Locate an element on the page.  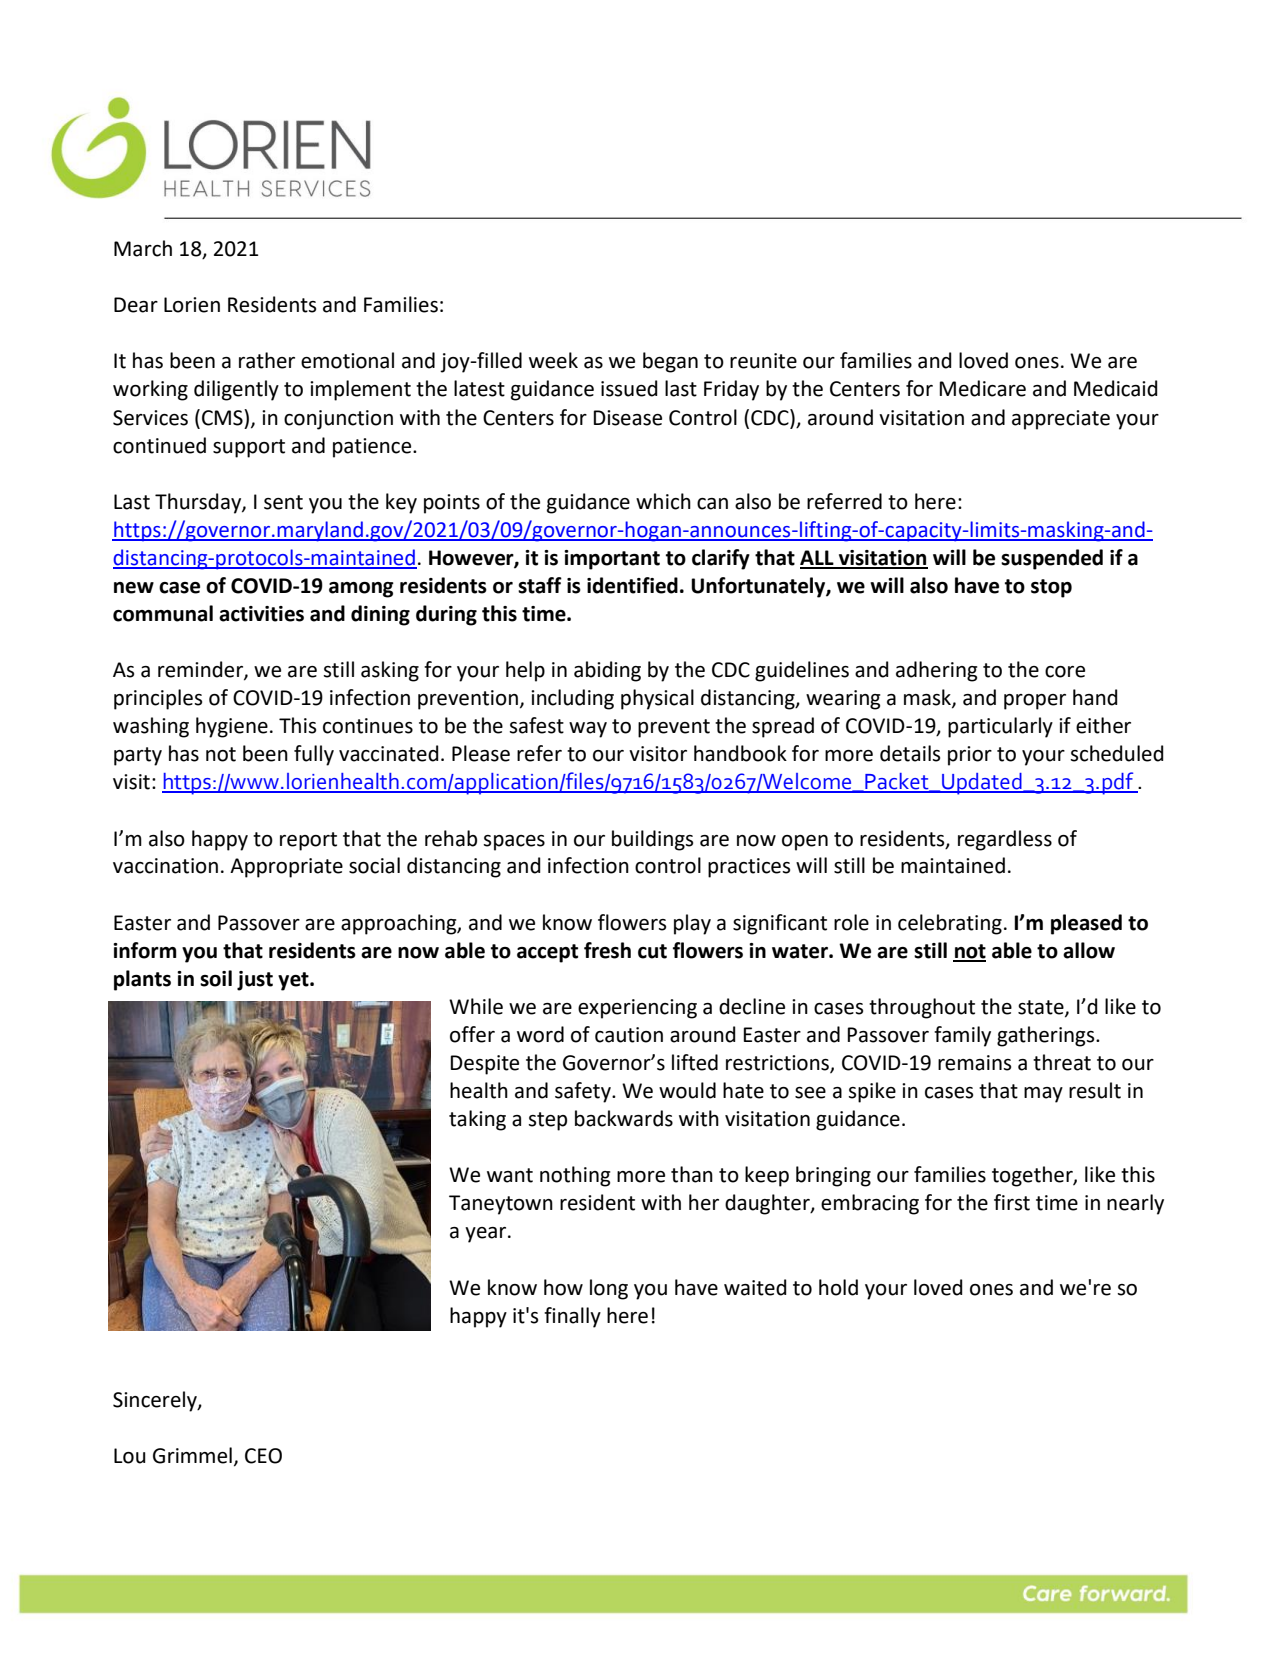
CEO is located at coordinates (263, 1456).
